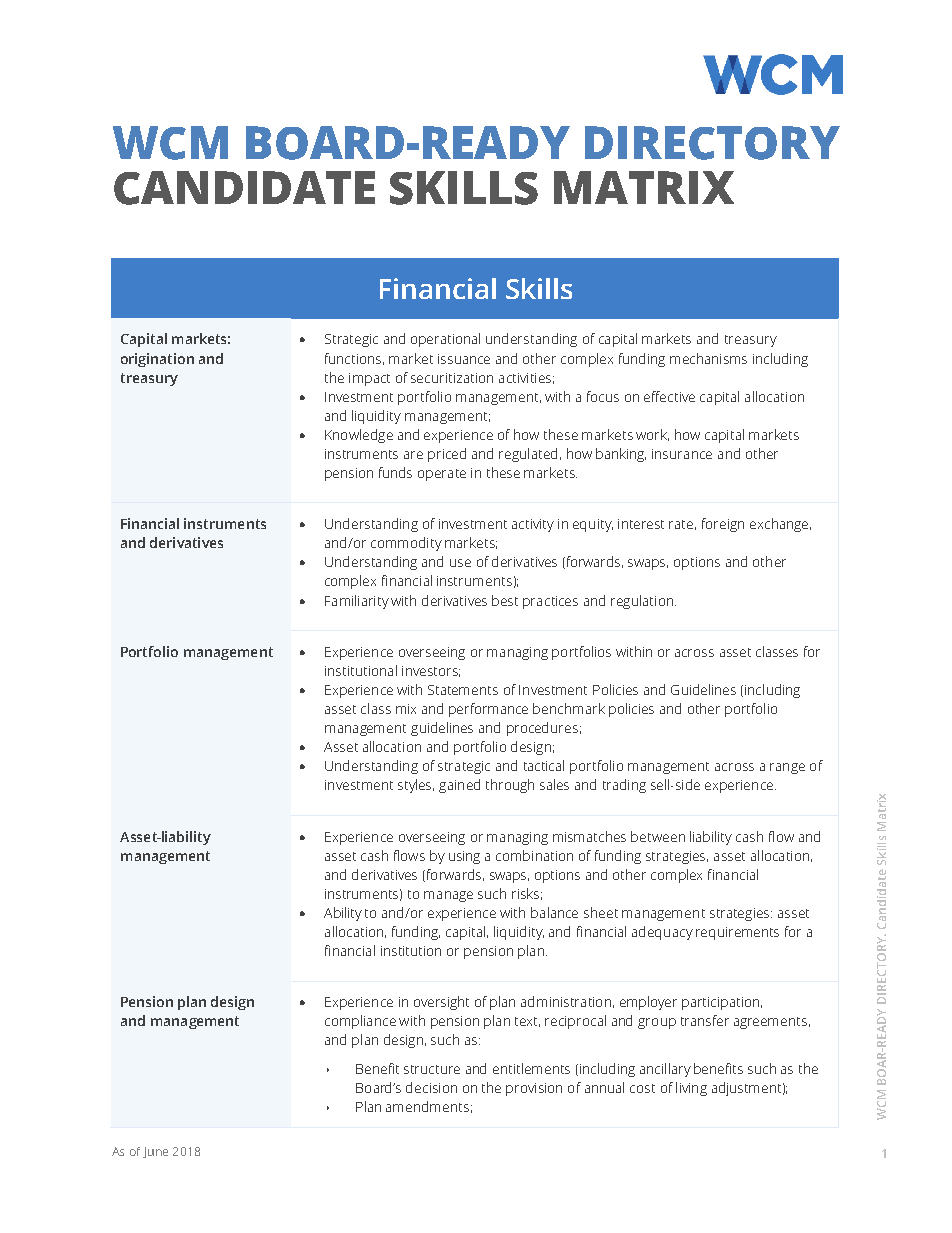 Image resolution: width=952 pixels, height=1233 pixels. Describe the element at coordinates (534, 855) in the screenshot. I see `combination` at that location.
